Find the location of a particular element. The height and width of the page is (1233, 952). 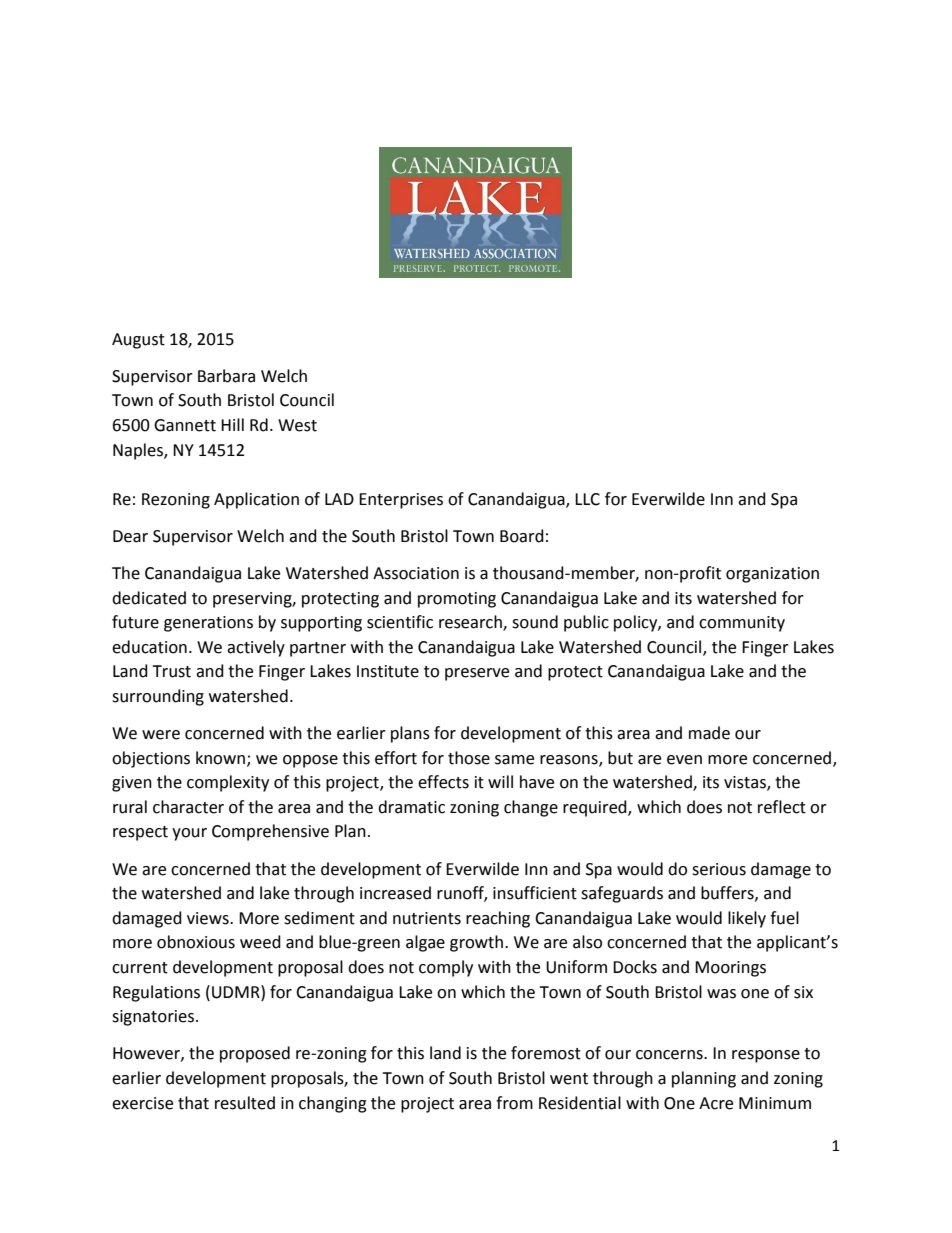

those is located at coordinates (469, 758).
